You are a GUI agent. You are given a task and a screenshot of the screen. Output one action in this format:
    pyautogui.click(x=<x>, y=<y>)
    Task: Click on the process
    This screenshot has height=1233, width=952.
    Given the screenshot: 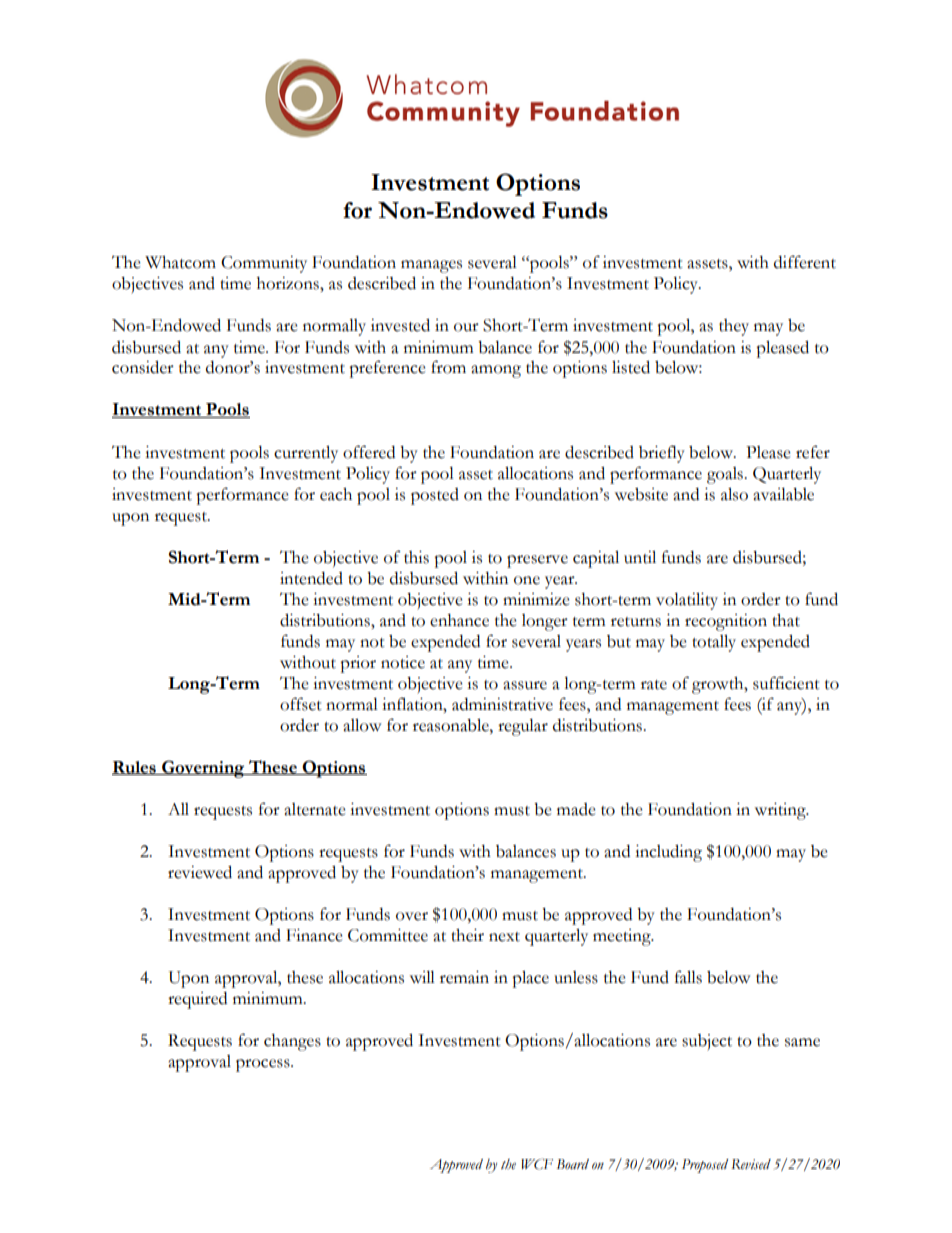 What is the action you would take?
    pyautogui.click(x=264, y=1065)
